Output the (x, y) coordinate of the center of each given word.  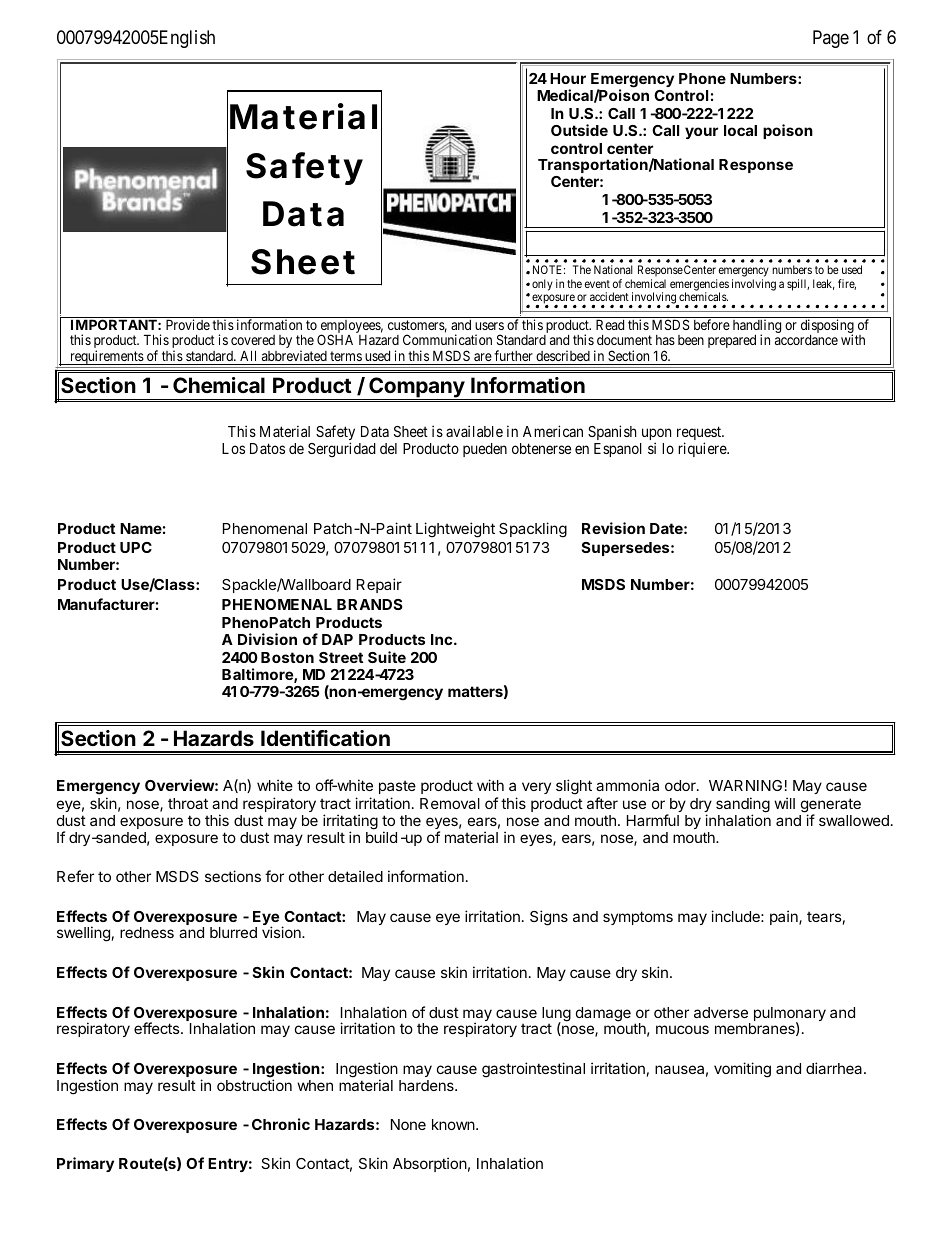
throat (188, 803)
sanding (743, 806)
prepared (732, 341)
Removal (450, 803)
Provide (188, 324)
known (454, 1124)
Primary (85, 1164)
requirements (106, 357)
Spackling (533, 530)
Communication (447, 339)
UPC (136, 547)
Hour (568, 78)
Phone (702, 78)
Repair (379, 585)
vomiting (742, 1070)
